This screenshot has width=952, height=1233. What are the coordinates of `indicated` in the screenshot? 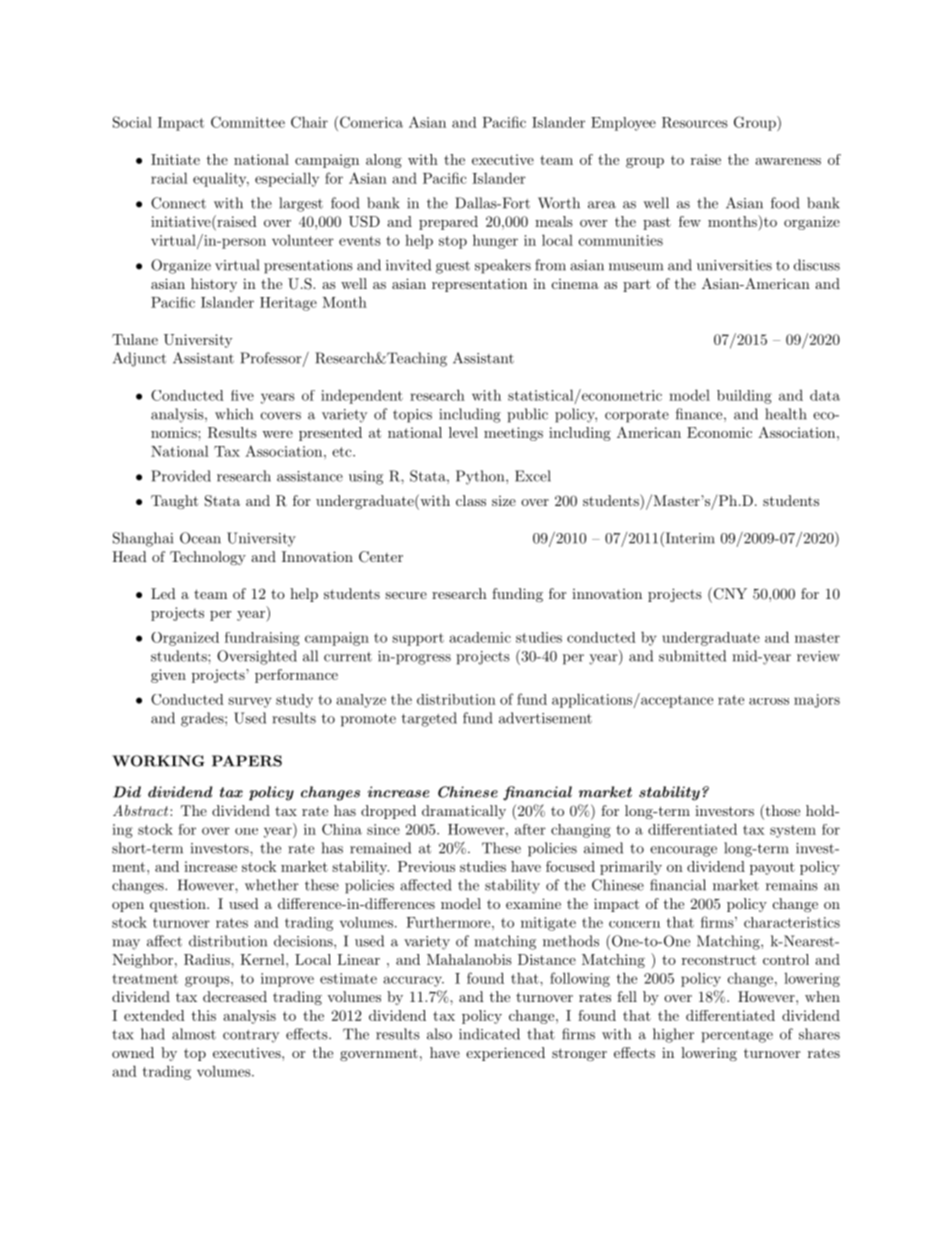 It's located at (489, 1034).
